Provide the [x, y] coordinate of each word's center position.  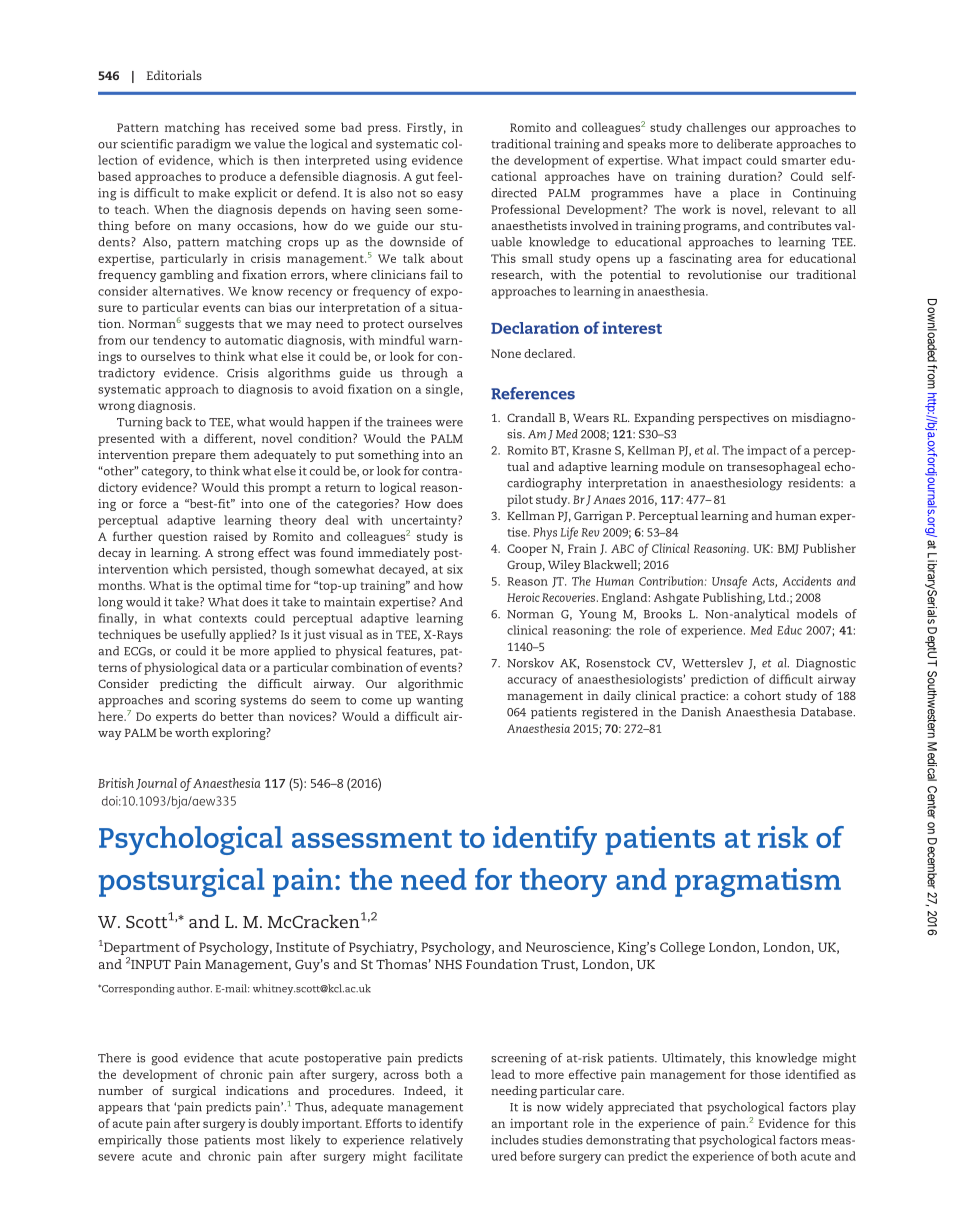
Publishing [734, 598]
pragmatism [758, 882]
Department [141, 948]
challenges [716, 129]
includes [515, 1140]
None [506, 353]
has [235, 127]
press [384, 130]
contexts [223, 619]
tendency [179, 341]
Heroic [523, 597]
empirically [130, 1141]
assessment [372, 839]
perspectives [733, 419]
